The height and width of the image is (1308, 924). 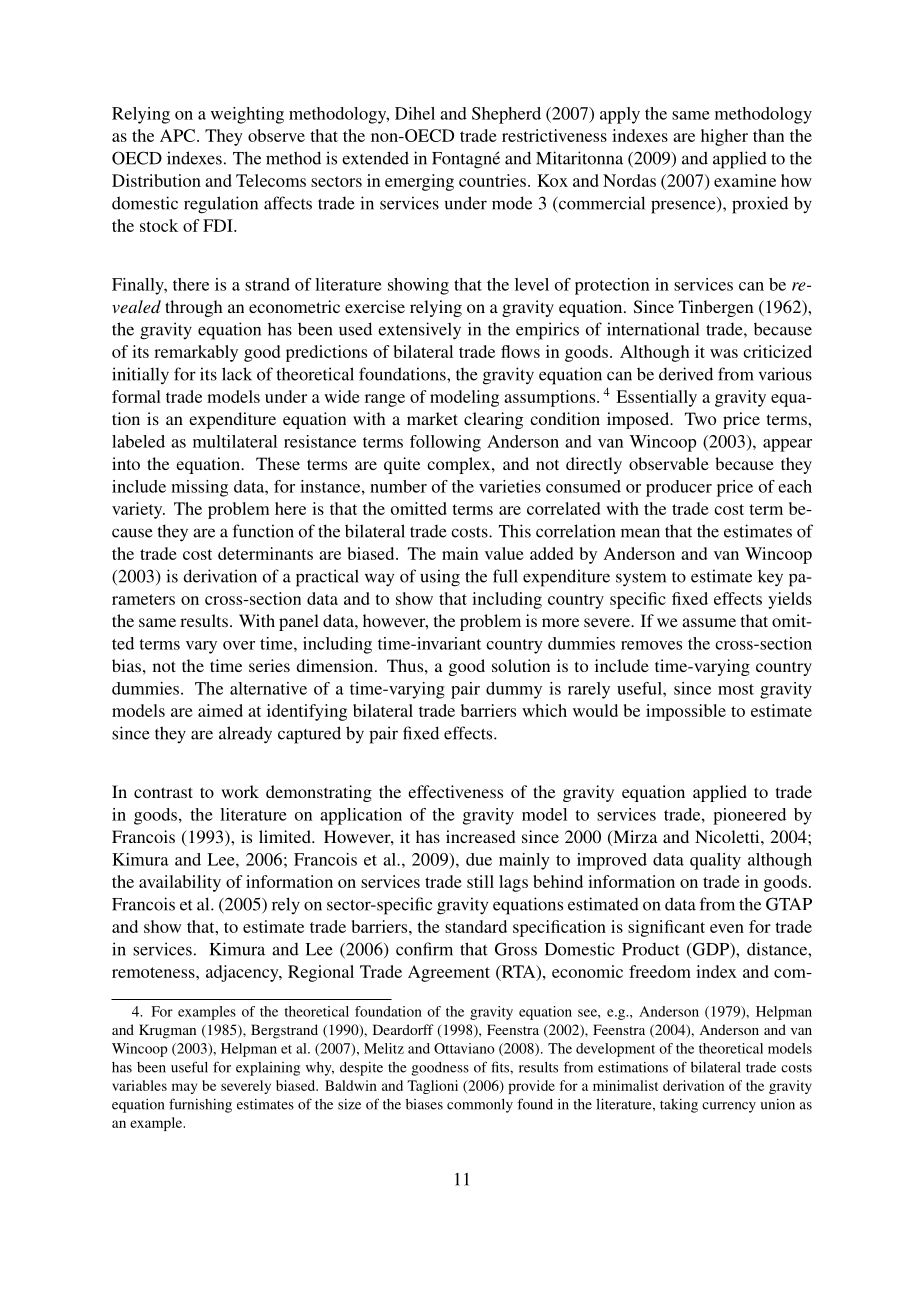 I want to click on derived, so click(x=686, y=374).
